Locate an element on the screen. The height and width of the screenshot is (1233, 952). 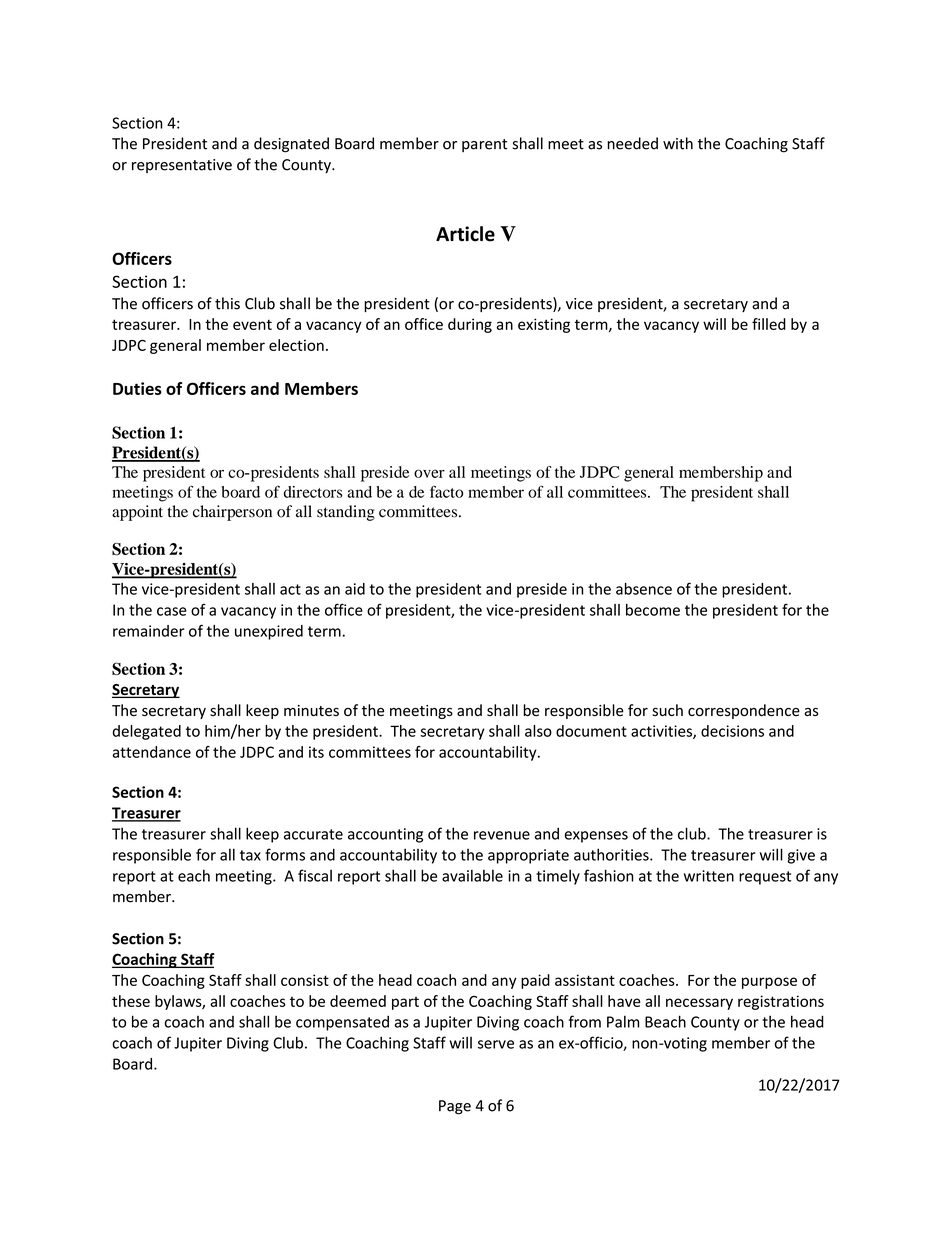
parent is located at coordinates (484, 145).
